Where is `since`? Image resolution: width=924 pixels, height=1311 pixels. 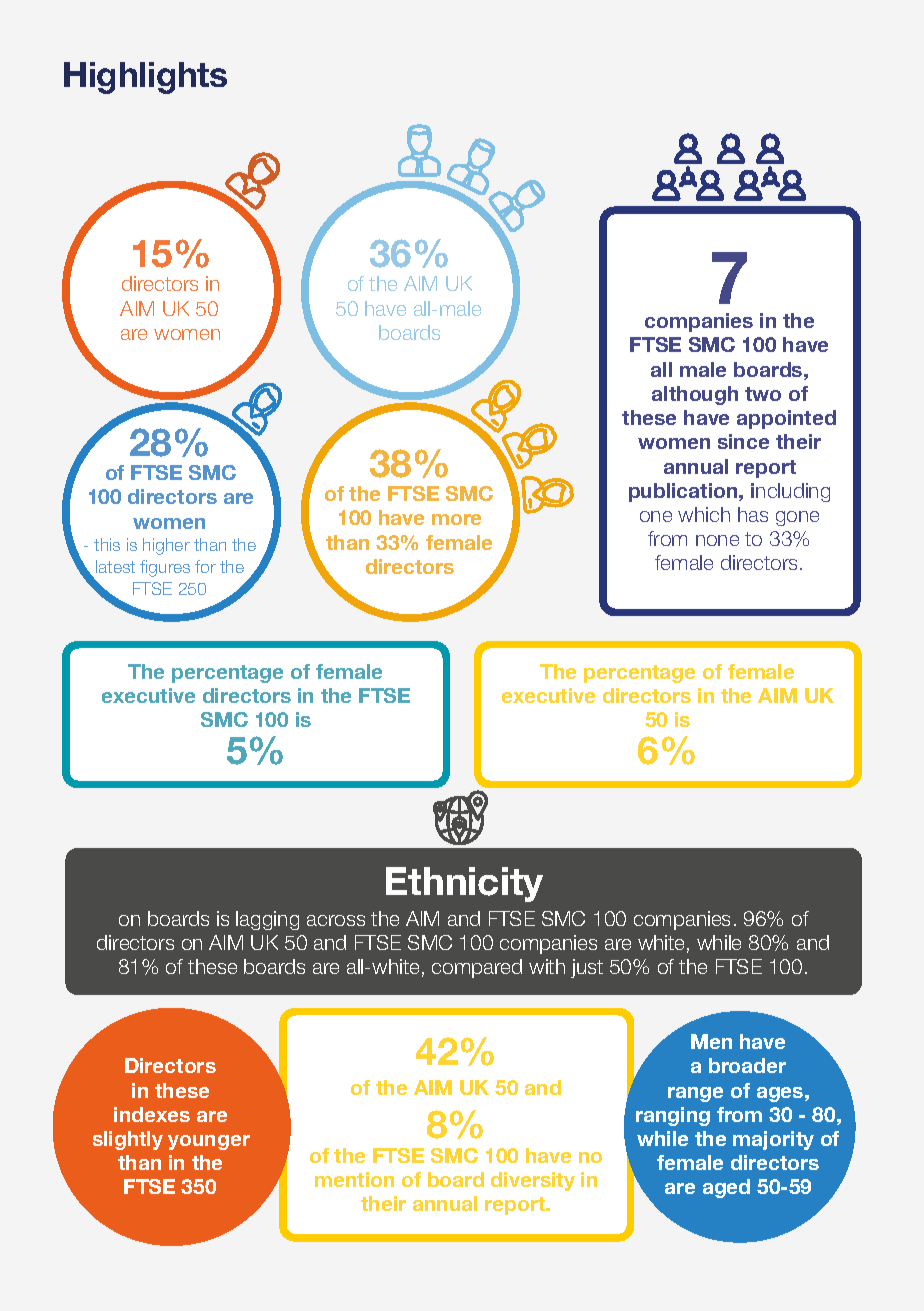
since is located at coordinates (743, 441).
